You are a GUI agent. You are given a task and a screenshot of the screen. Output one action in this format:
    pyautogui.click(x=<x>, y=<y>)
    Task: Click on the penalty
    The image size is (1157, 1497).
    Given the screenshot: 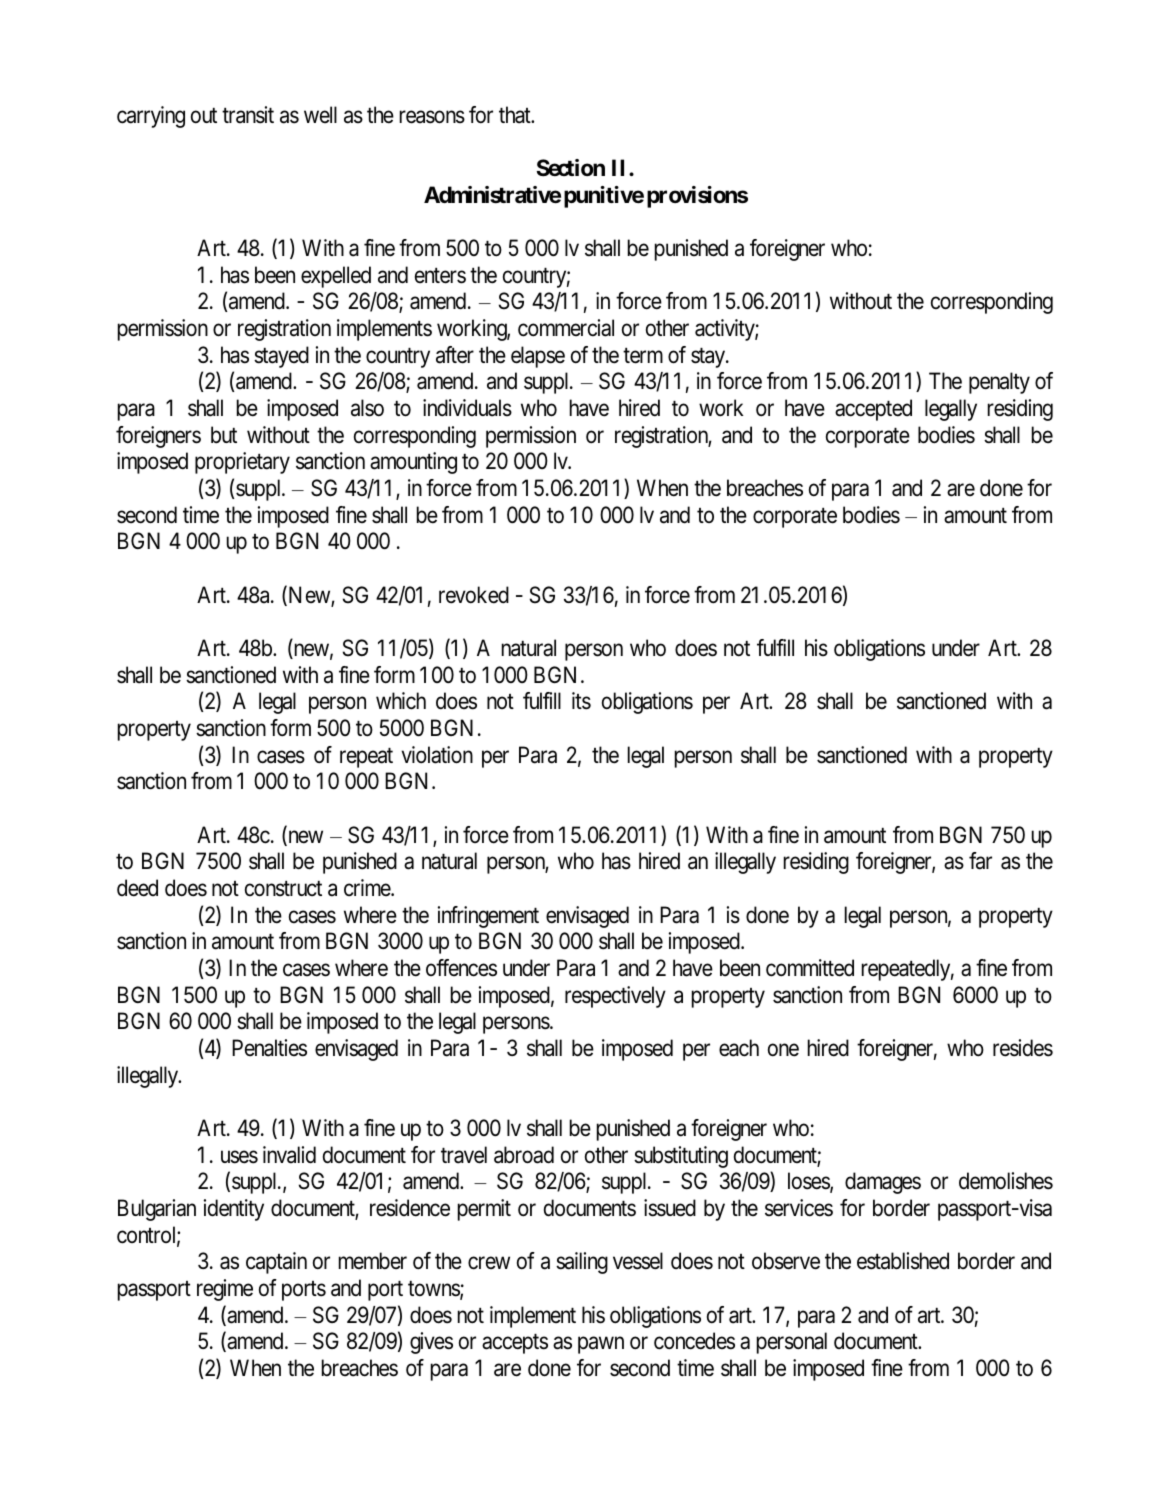 What is the action you would take?
    pyautogui.click(x=999, y=383)
